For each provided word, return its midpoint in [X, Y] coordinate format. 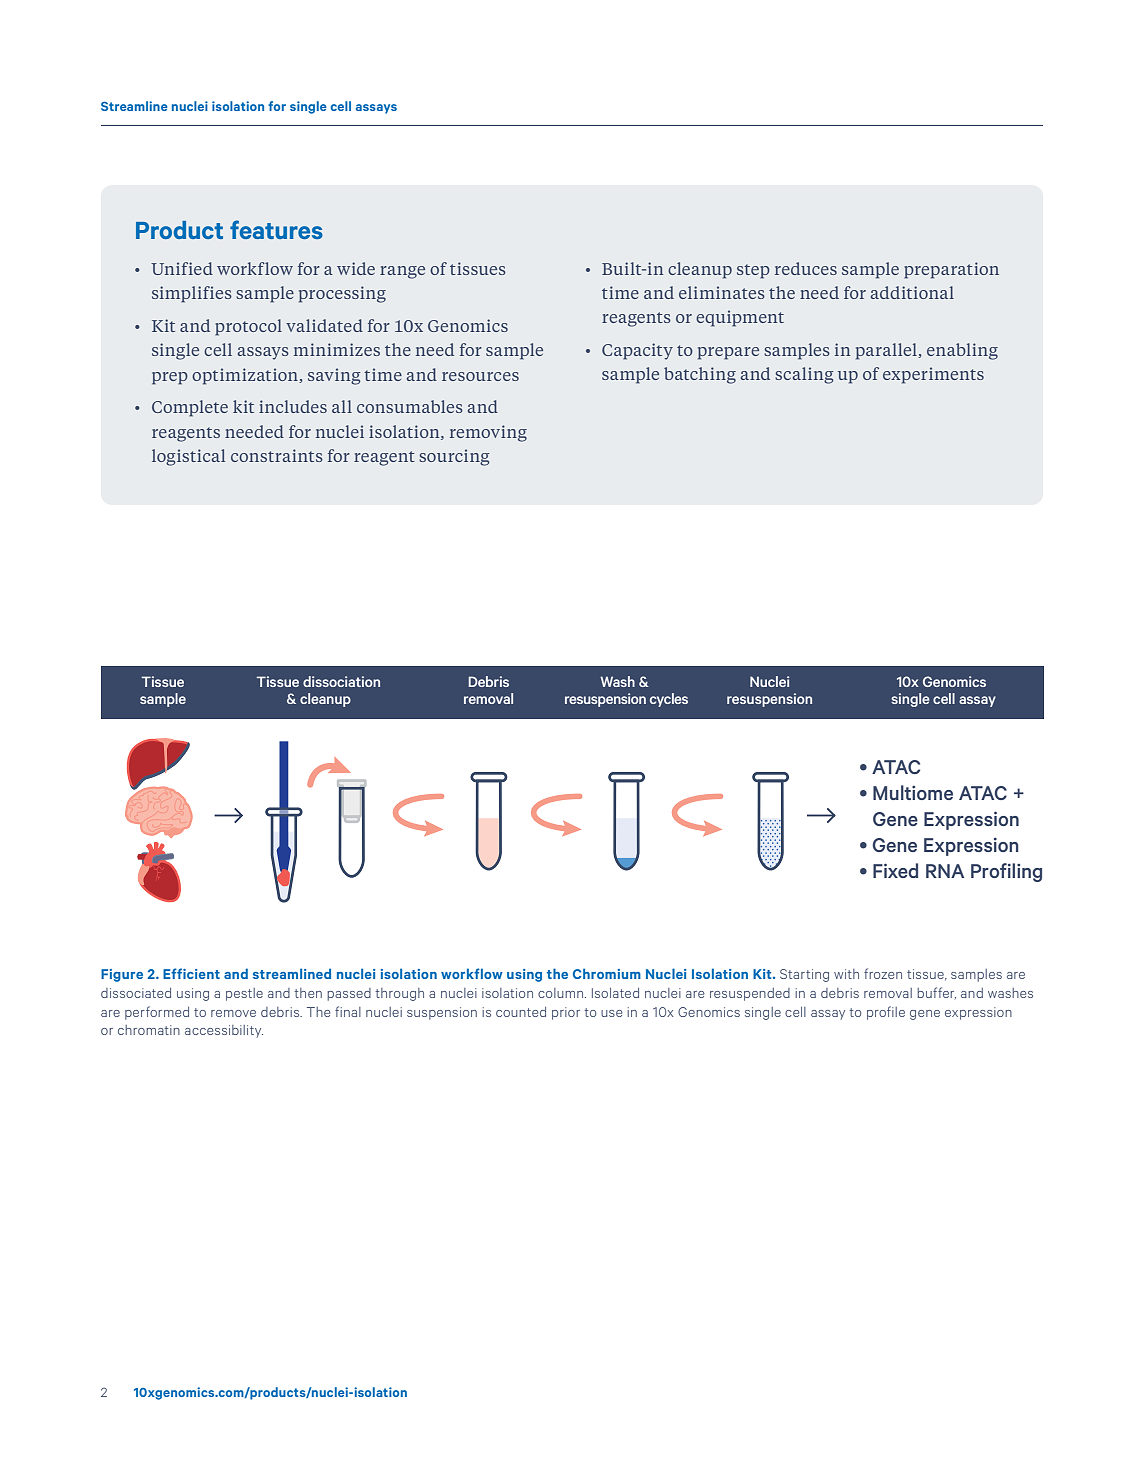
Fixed [895, 870]
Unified [182, 268]
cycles [669, 700]
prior [566, 1013]
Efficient [191, 973]
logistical [188, 457]
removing [488, 433]
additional [912, 292]
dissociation [341, 681]
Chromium [607, 973]
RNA [945, 871]
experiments [933, 375]
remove [233, 1013]
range [402, 272]
